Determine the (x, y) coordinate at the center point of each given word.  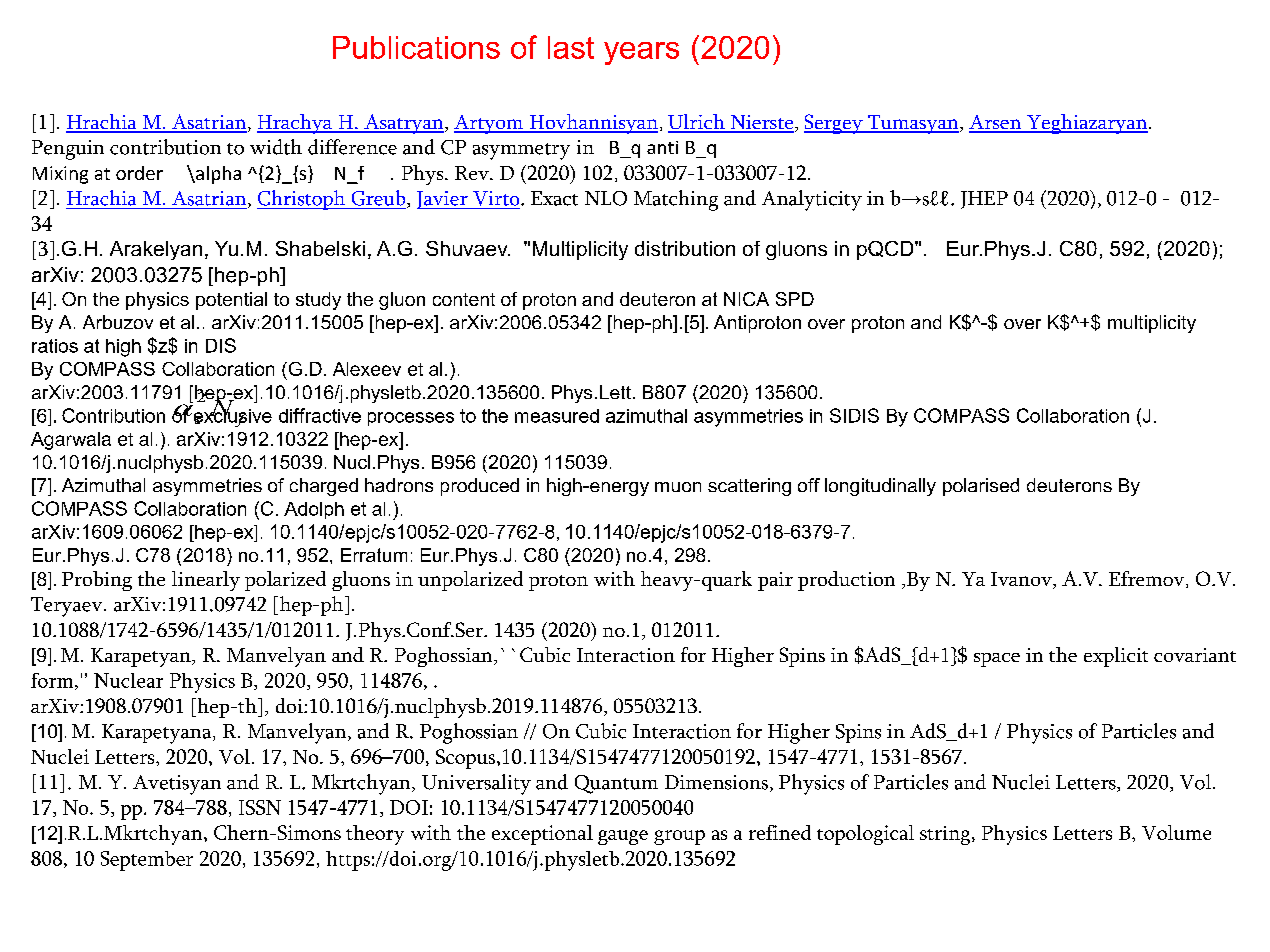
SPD (795, 299)
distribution (685, 248)
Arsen (996, 123)
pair (775, 581)
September (147, 861)
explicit (1116, 657)
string (946, 835)
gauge (623, 837)
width (276, 147)
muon (678, 487)
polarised (981, 487)
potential (231, 301)
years (641, 53)
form (53, 681)
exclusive (231, 415)
